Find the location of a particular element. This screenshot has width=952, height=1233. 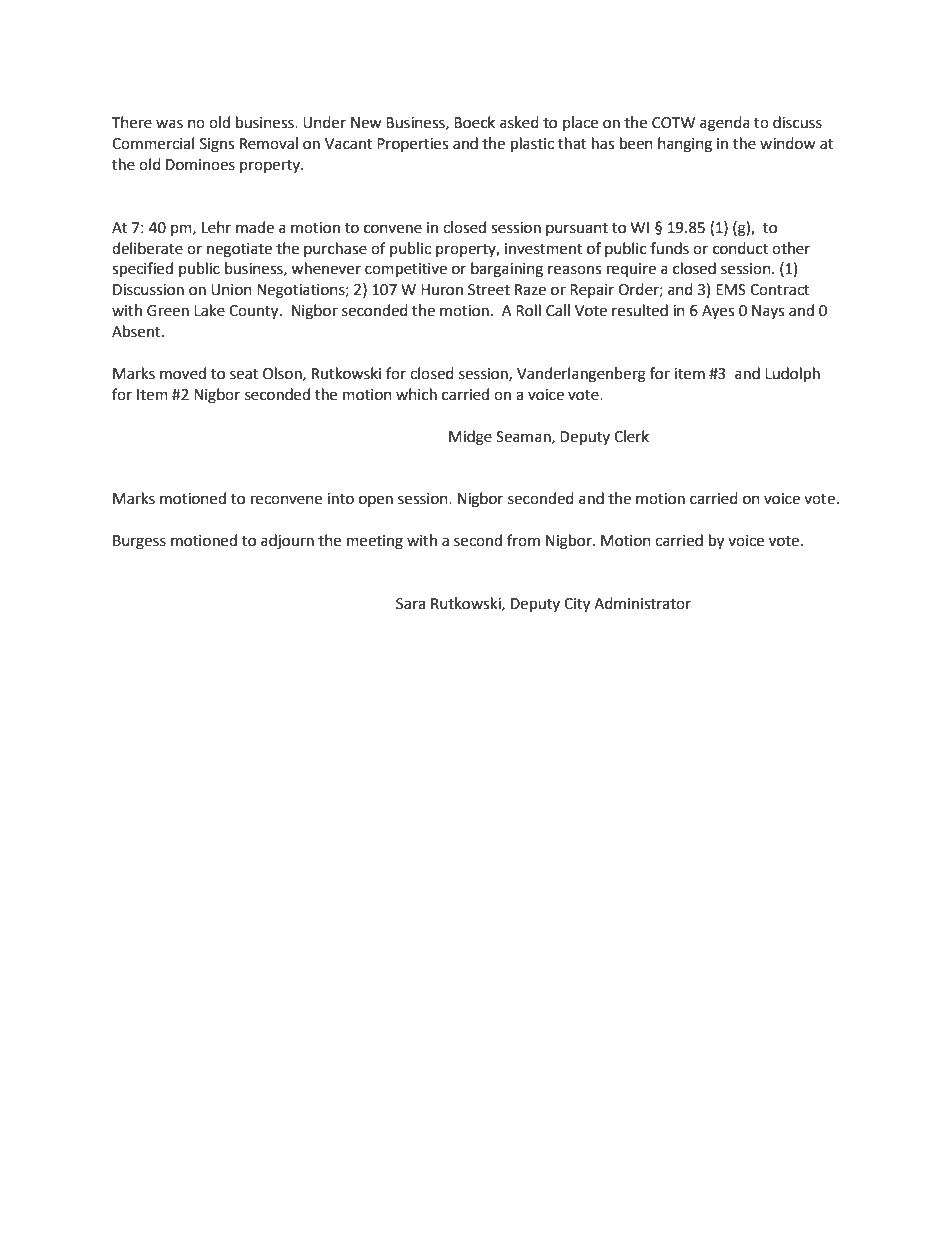

Sara is located at coordinates (410, 604).
